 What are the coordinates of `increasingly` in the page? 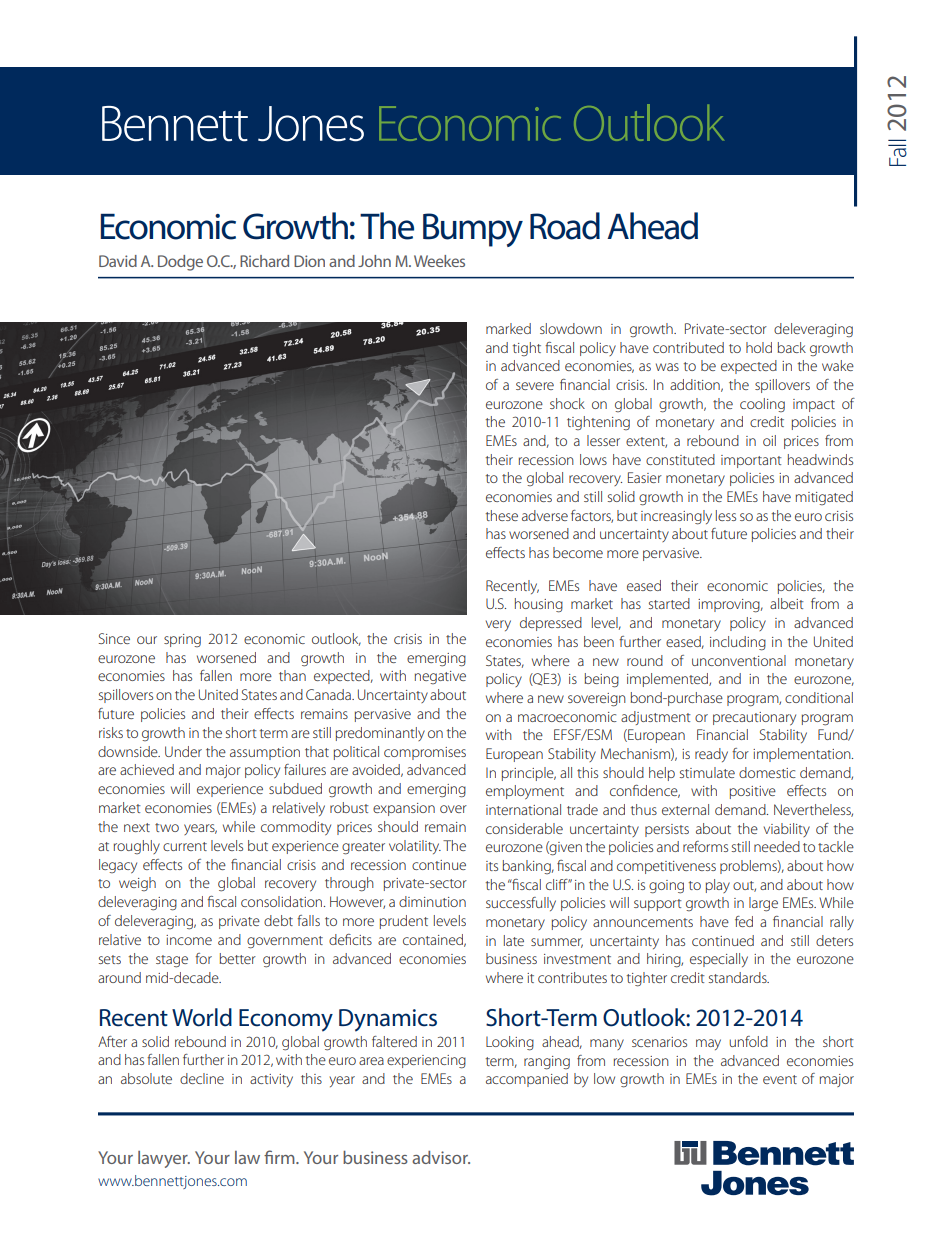 It's located at (676, 517).
